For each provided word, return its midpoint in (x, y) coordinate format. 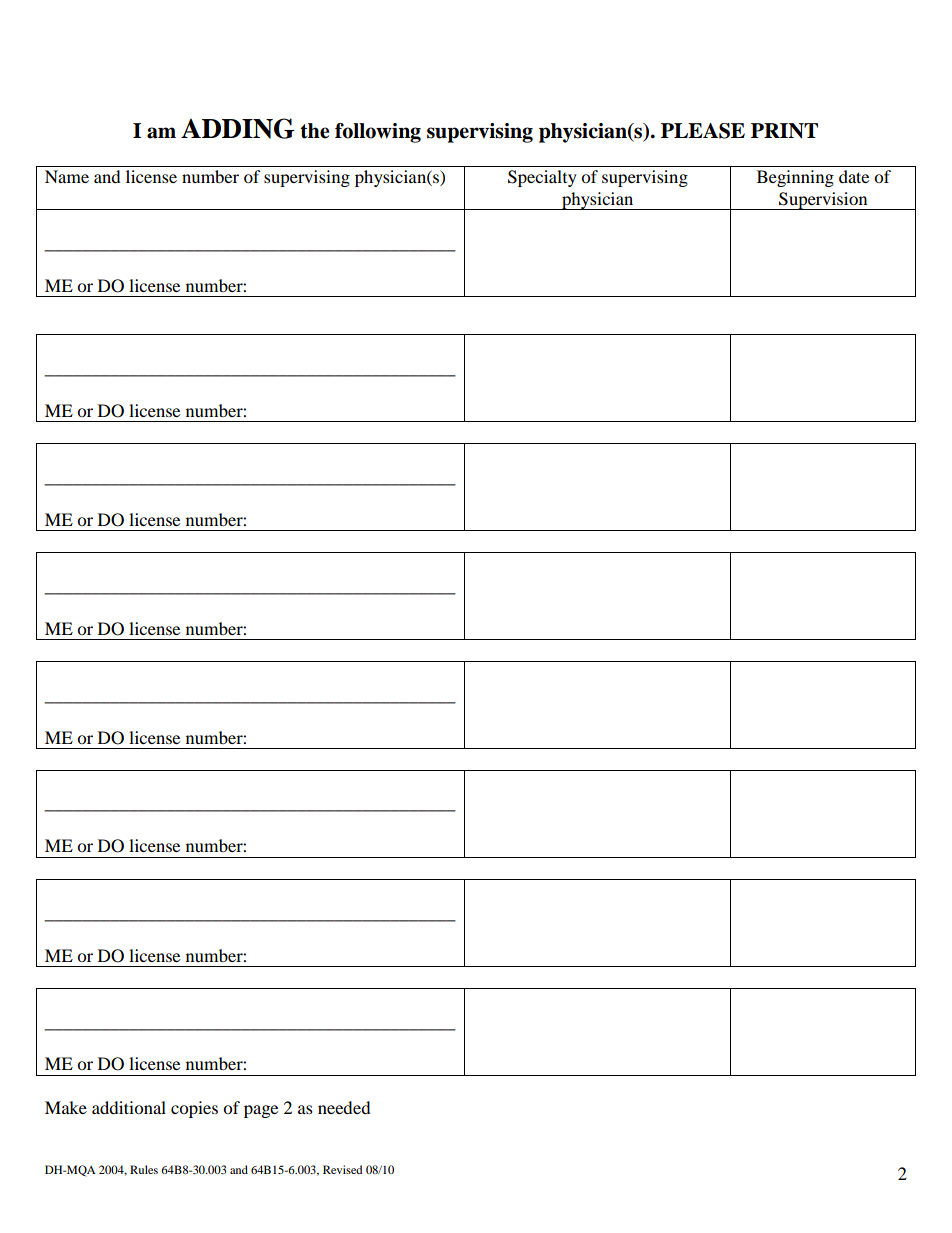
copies (194, 1109)
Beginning (795, 178)
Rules (144, 1169)
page (261, 1111)
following (378, 133)
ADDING (238, 128)
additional (129, 1107)
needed (344, 1107)
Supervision (823, 201)
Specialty (542, 178)
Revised (342, 1169)
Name (67, 176)
